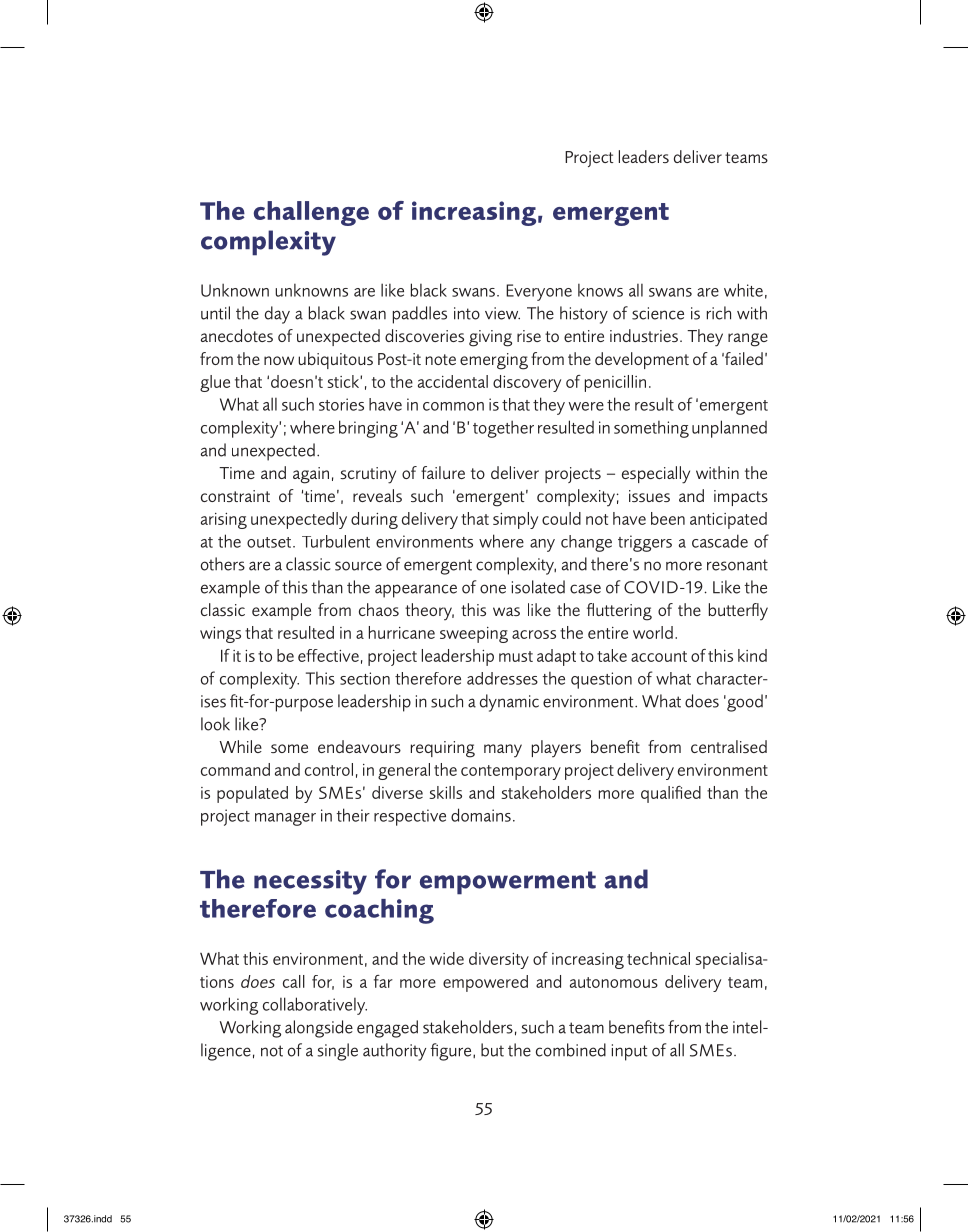  What do you see at coordinates (474, 635) in the screenshot?
I see `sweeping` at bounding box center [474, 635].
